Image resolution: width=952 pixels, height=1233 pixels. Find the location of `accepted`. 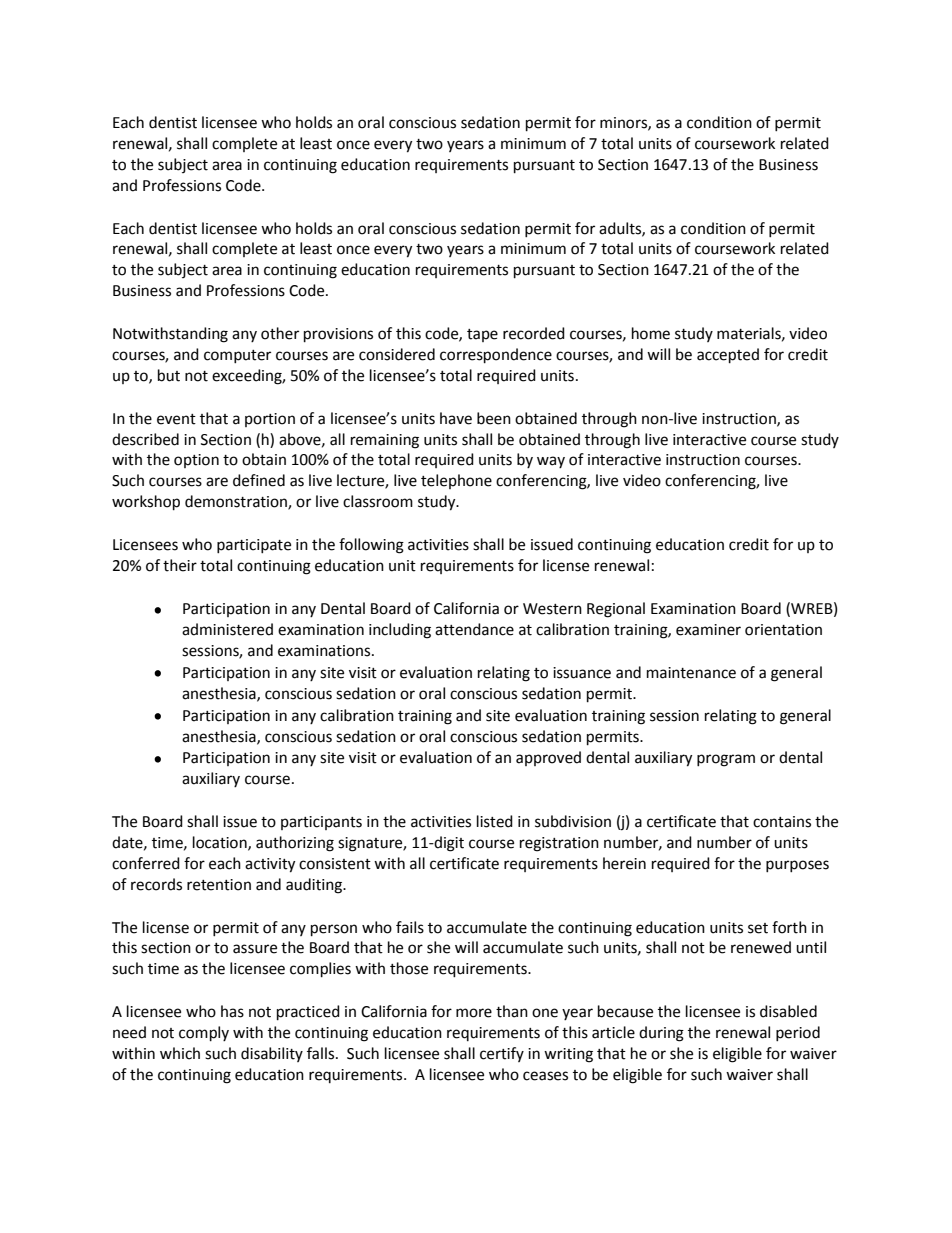

accepted is located at coordinates (728, 356).
